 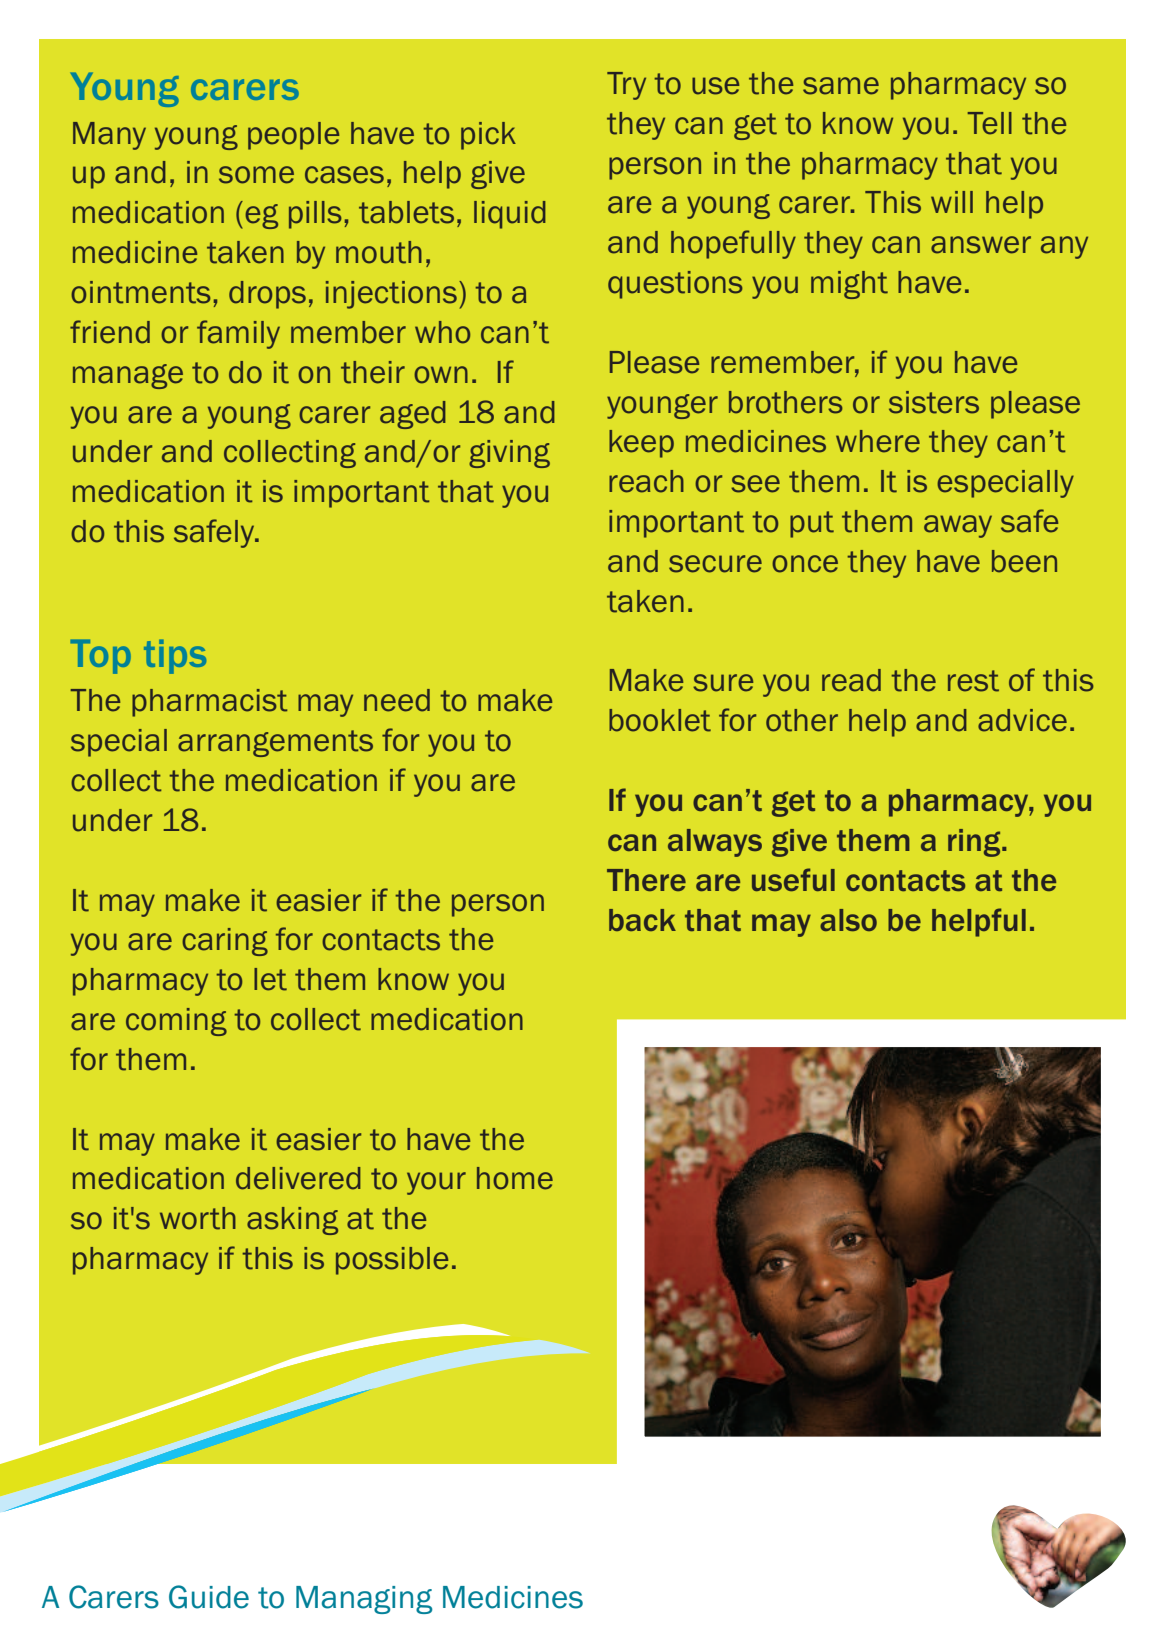 I want to click on manage, so click(x=128, y=376).
